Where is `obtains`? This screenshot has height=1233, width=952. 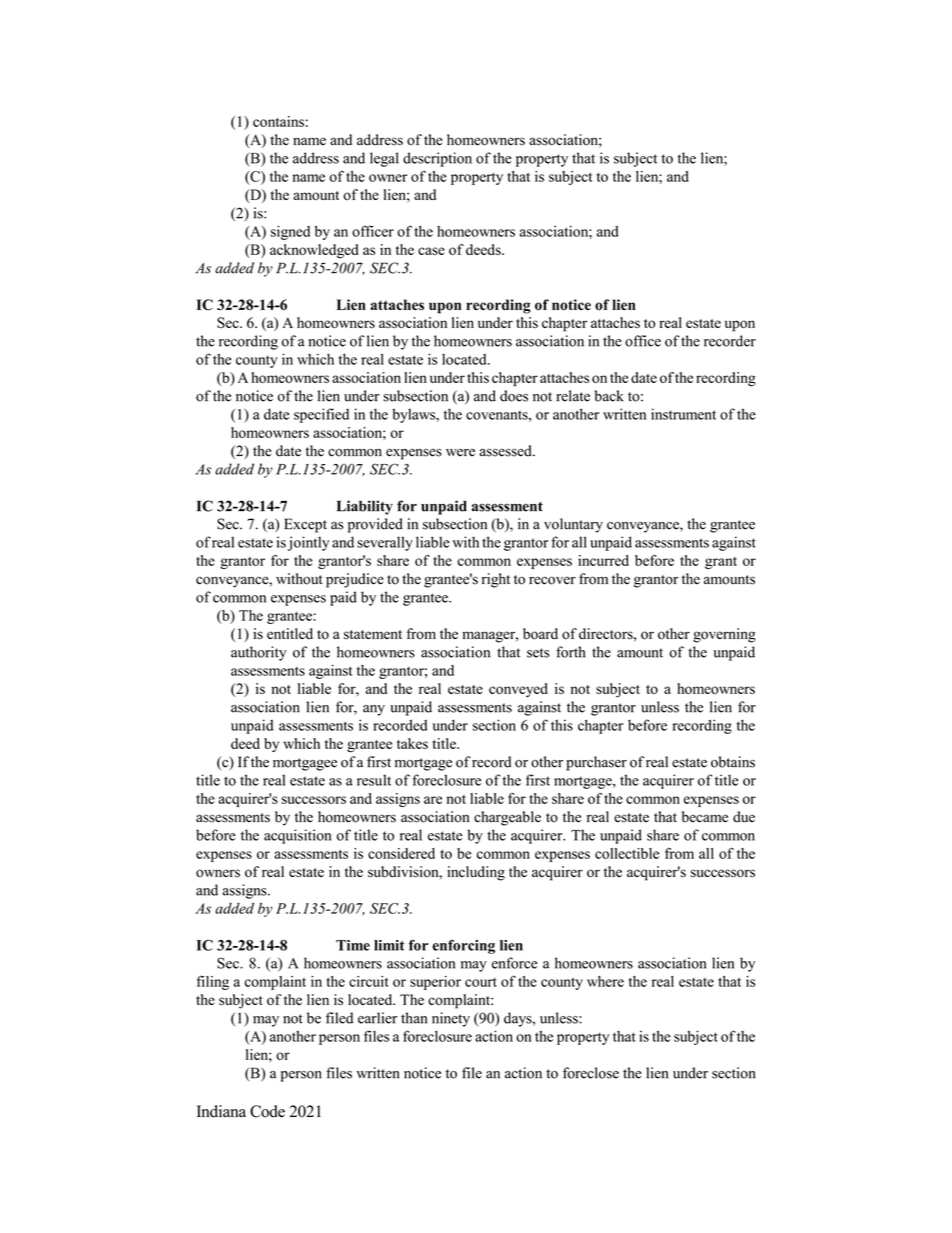 obtains is located at coordinates (733, 762).
